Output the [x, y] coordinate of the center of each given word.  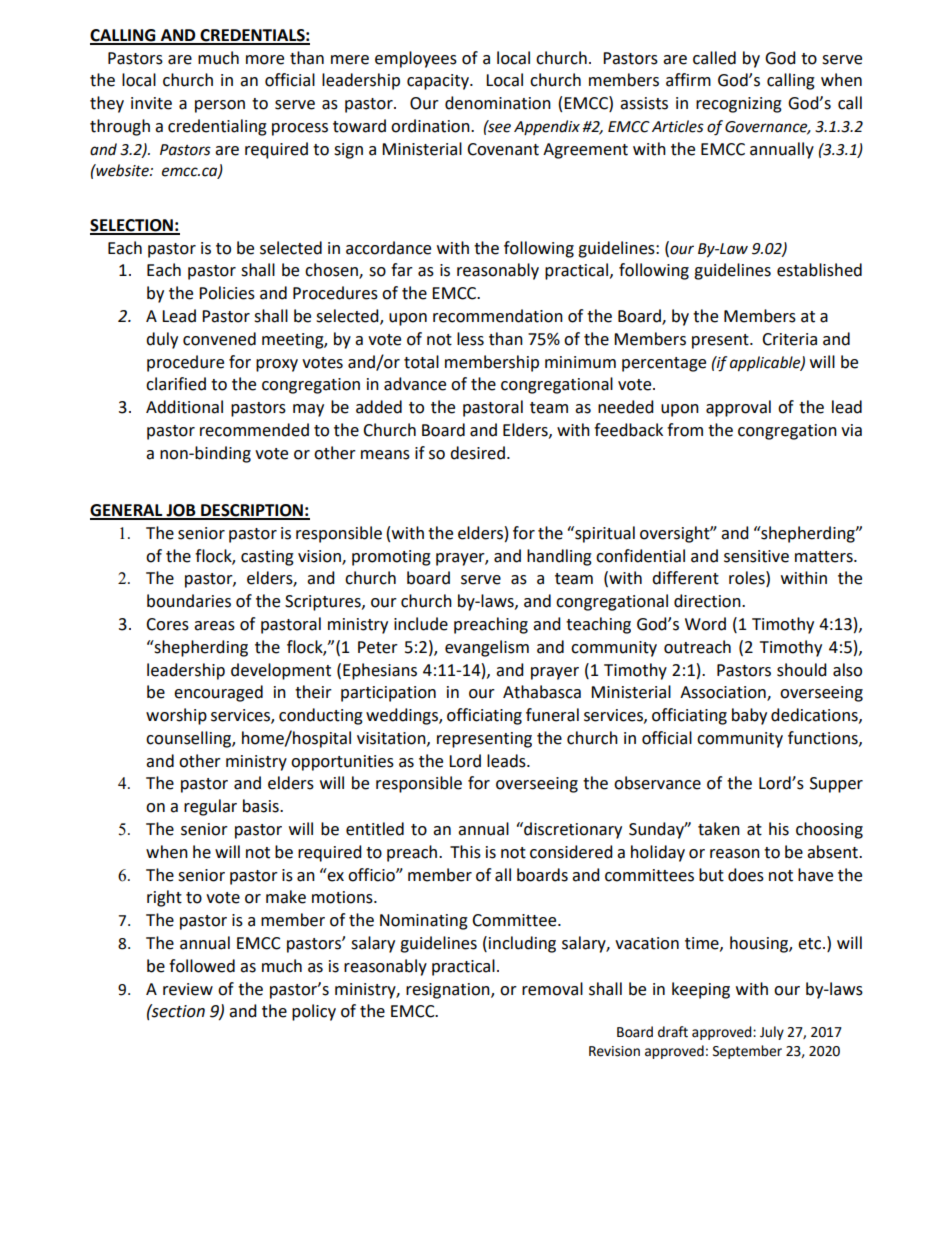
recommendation [498, 316]
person [220, 106]
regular [210, 807]
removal [552, 989]
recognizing [739, 105]
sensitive [756, 556]
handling [559, 557]
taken [719, 829]
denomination [498, 103]
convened [219, 339]
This [465, 852]
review [188, 989]
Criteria [789, 339]
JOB [181, 511]
